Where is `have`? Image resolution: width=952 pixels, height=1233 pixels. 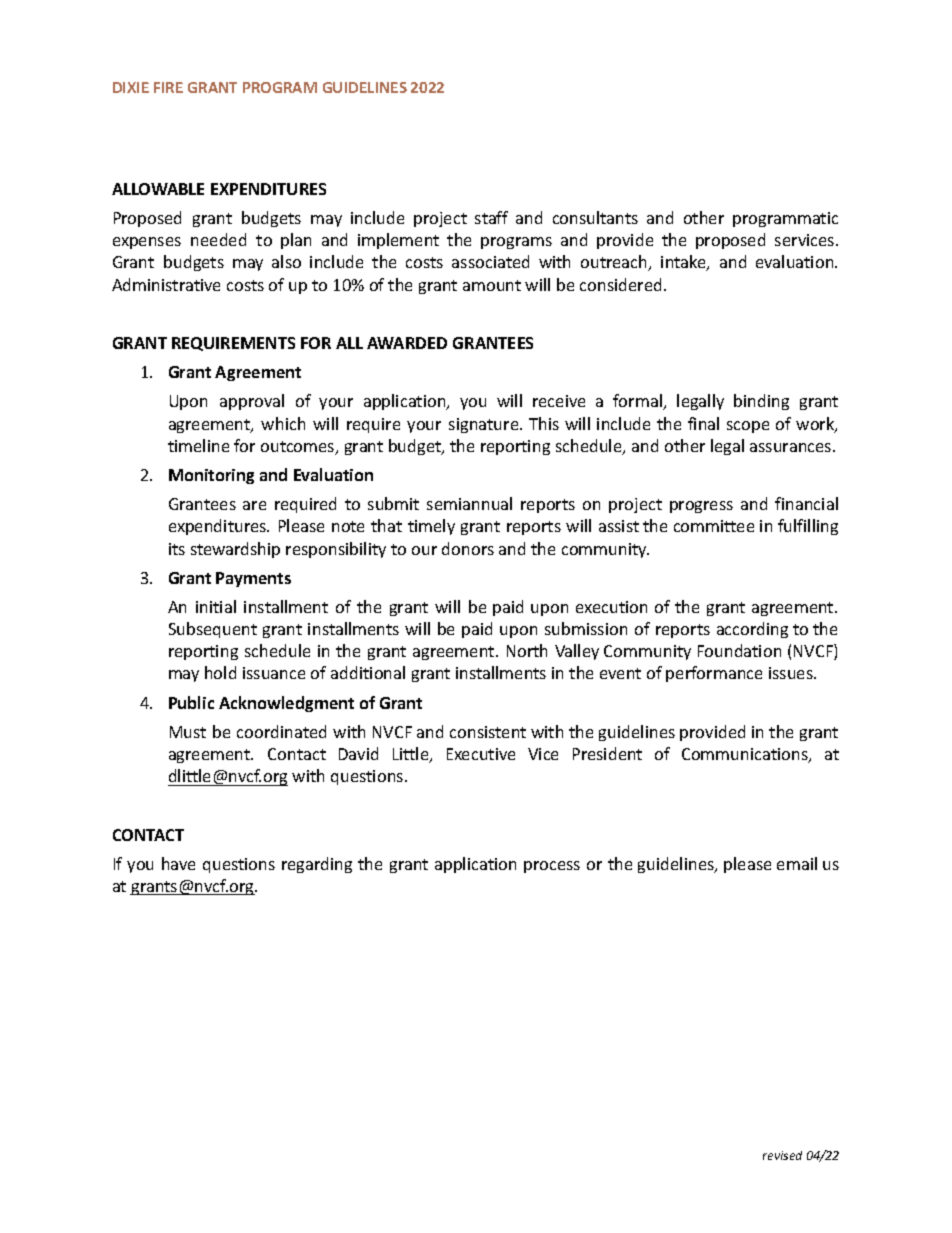
have is located at coordinates (178, 863).
